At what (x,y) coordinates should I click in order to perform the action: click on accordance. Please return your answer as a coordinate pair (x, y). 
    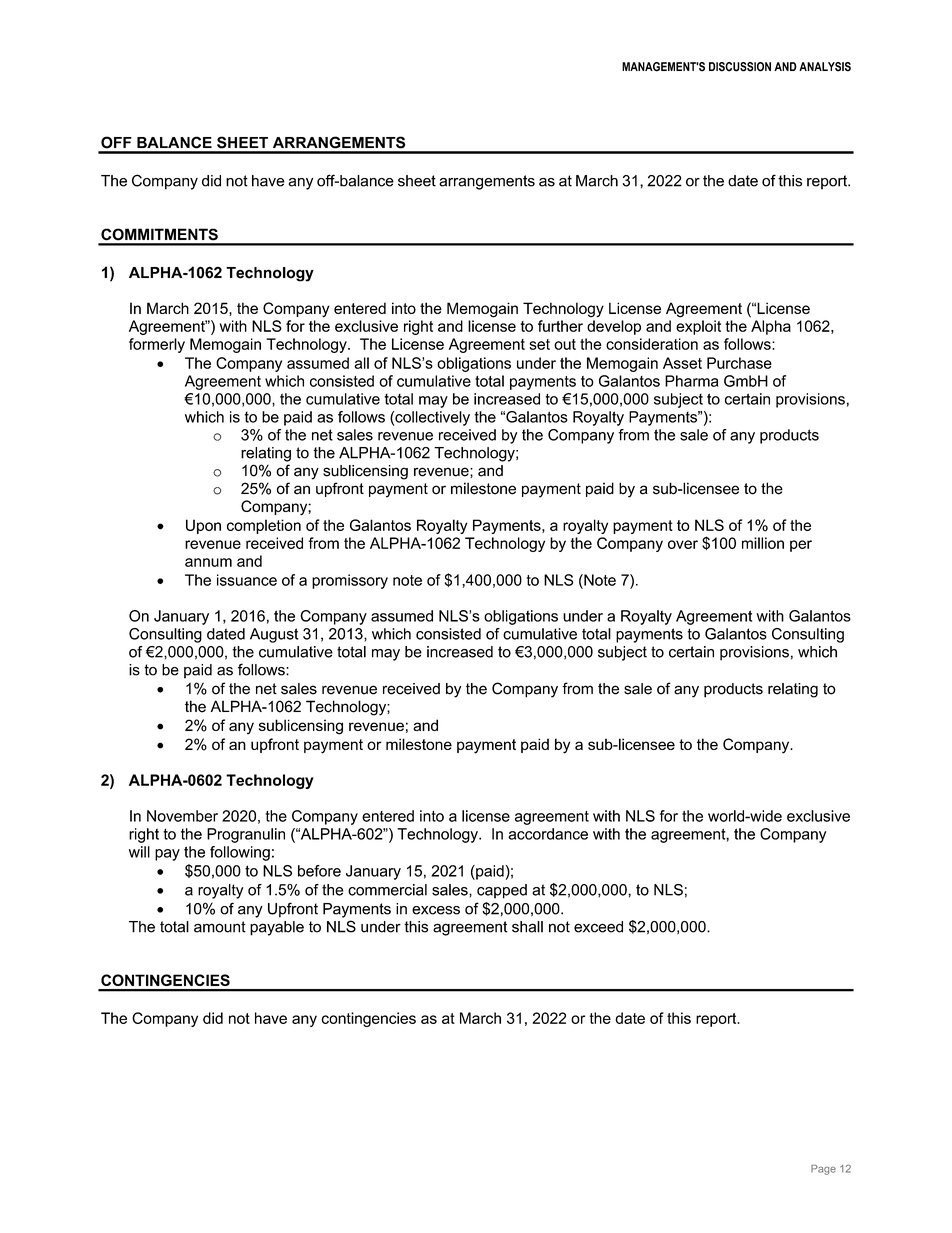
    Looking at the image, I should click on (548, 834).
